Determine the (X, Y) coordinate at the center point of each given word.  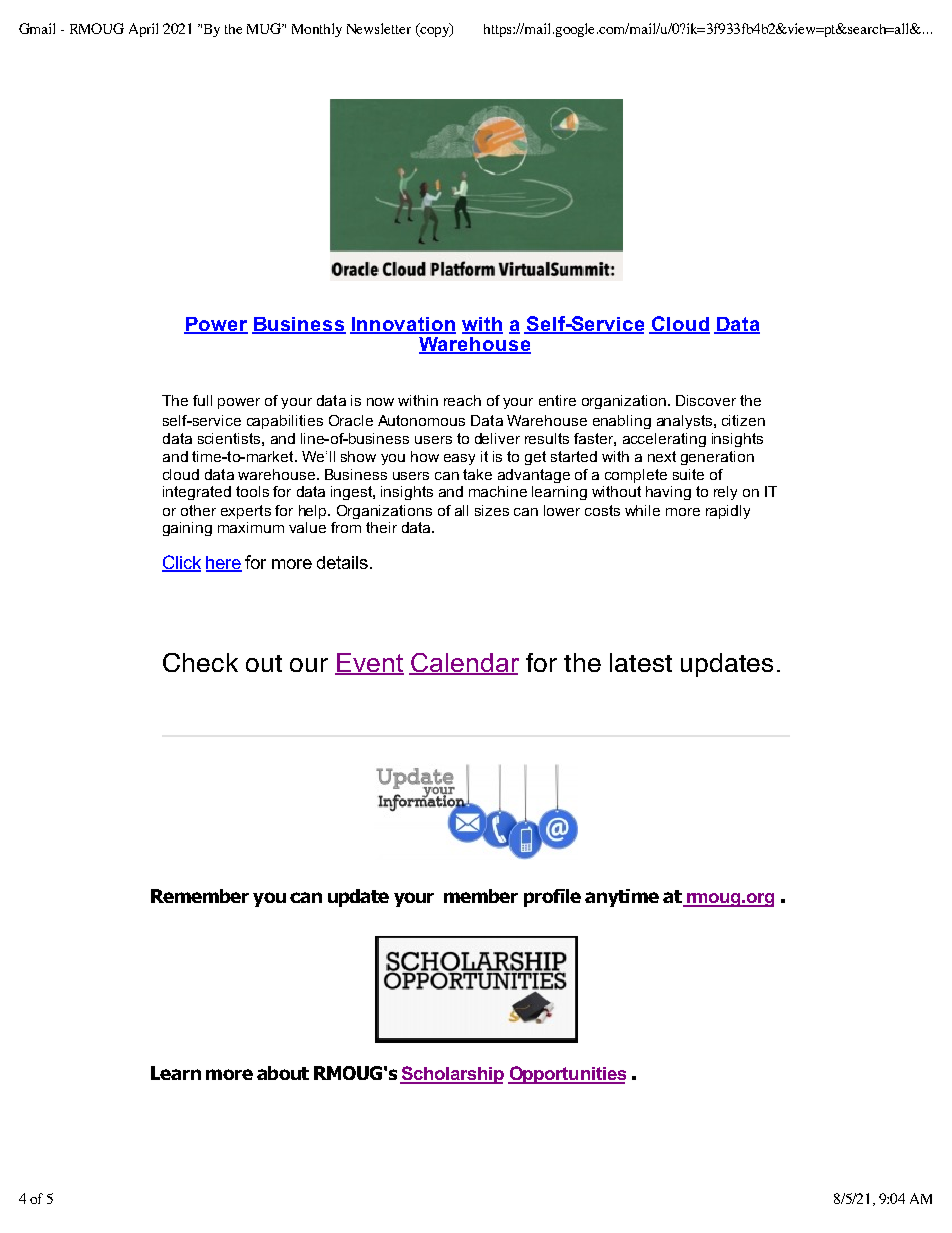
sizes (492, 510)
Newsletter (379, 28)
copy (434, 32)
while (642, 510)
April (143, 30)
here (224, 564)
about (283, 1073)
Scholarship (452, 1075)
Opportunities (567, 1075)
